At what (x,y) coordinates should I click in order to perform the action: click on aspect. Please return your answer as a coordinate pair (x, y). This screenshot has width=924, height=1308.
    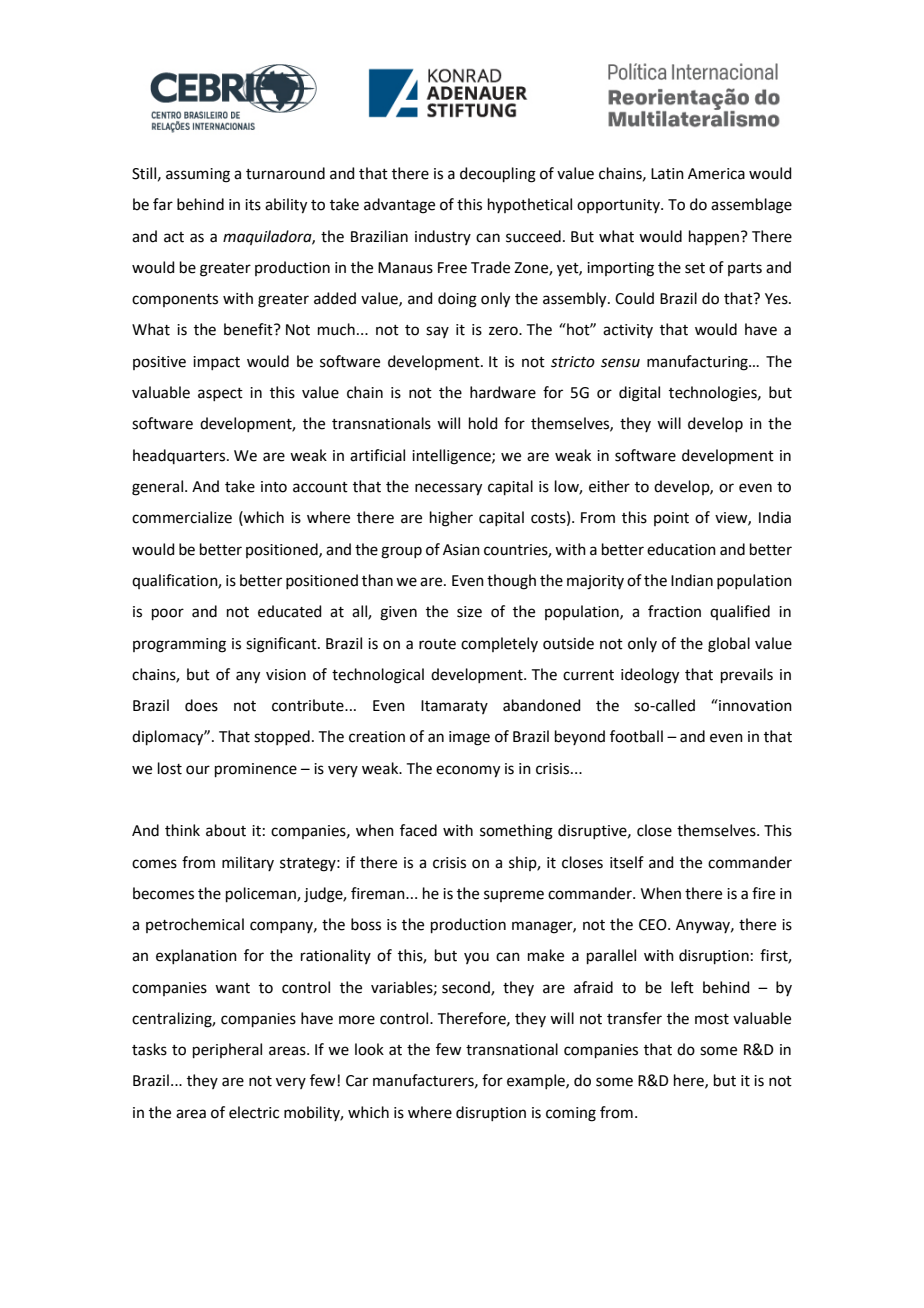
    Looking at the image, I should click on (220, 394).
